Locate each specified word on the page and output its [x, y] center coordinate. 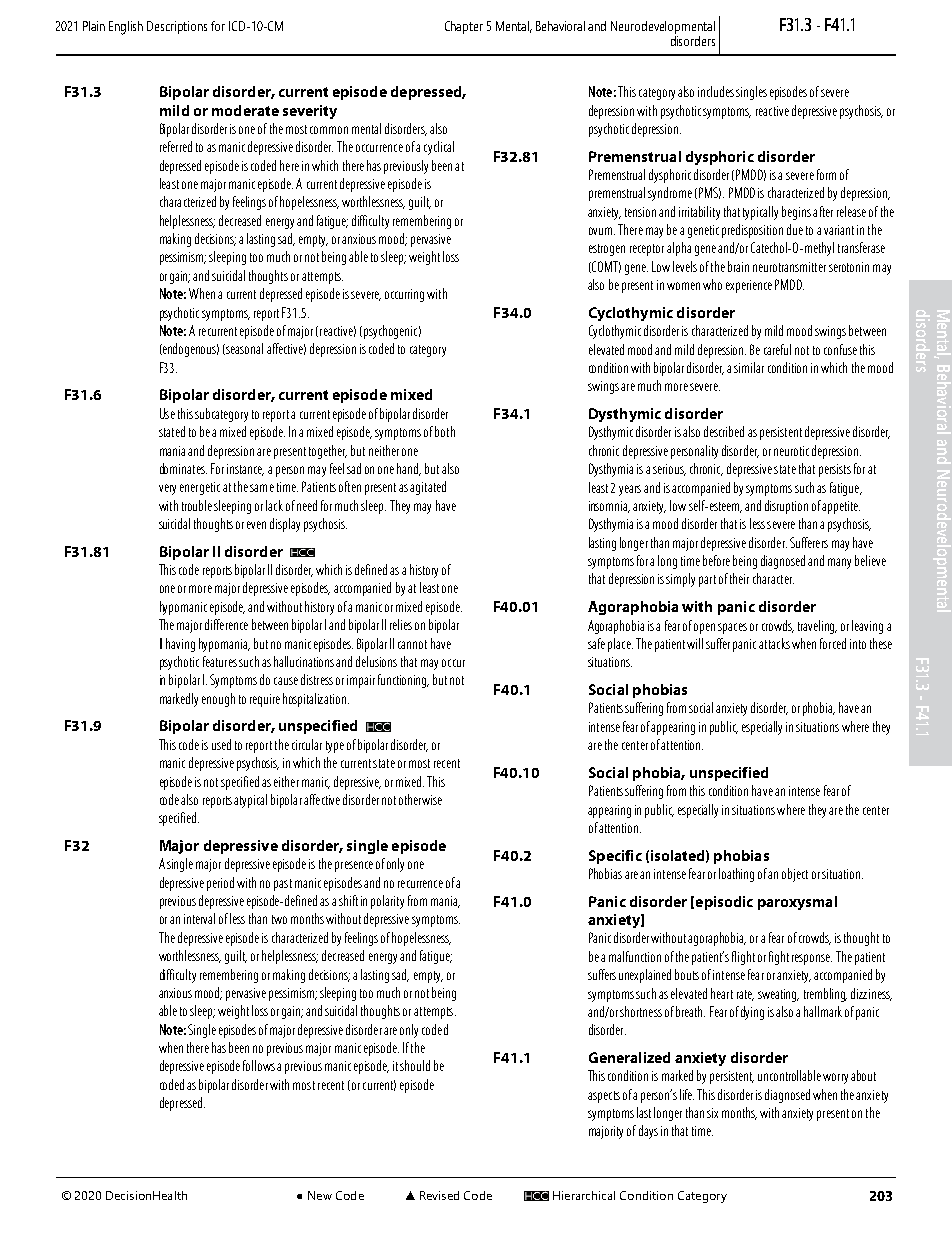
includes [716, 91]
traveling [817, 627]
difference [226, 624]
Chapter [464, 27]
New [320, 1195]
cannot [412, 644]
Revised [439, 1195]
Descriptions [177, 27]
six [712, 1113]
